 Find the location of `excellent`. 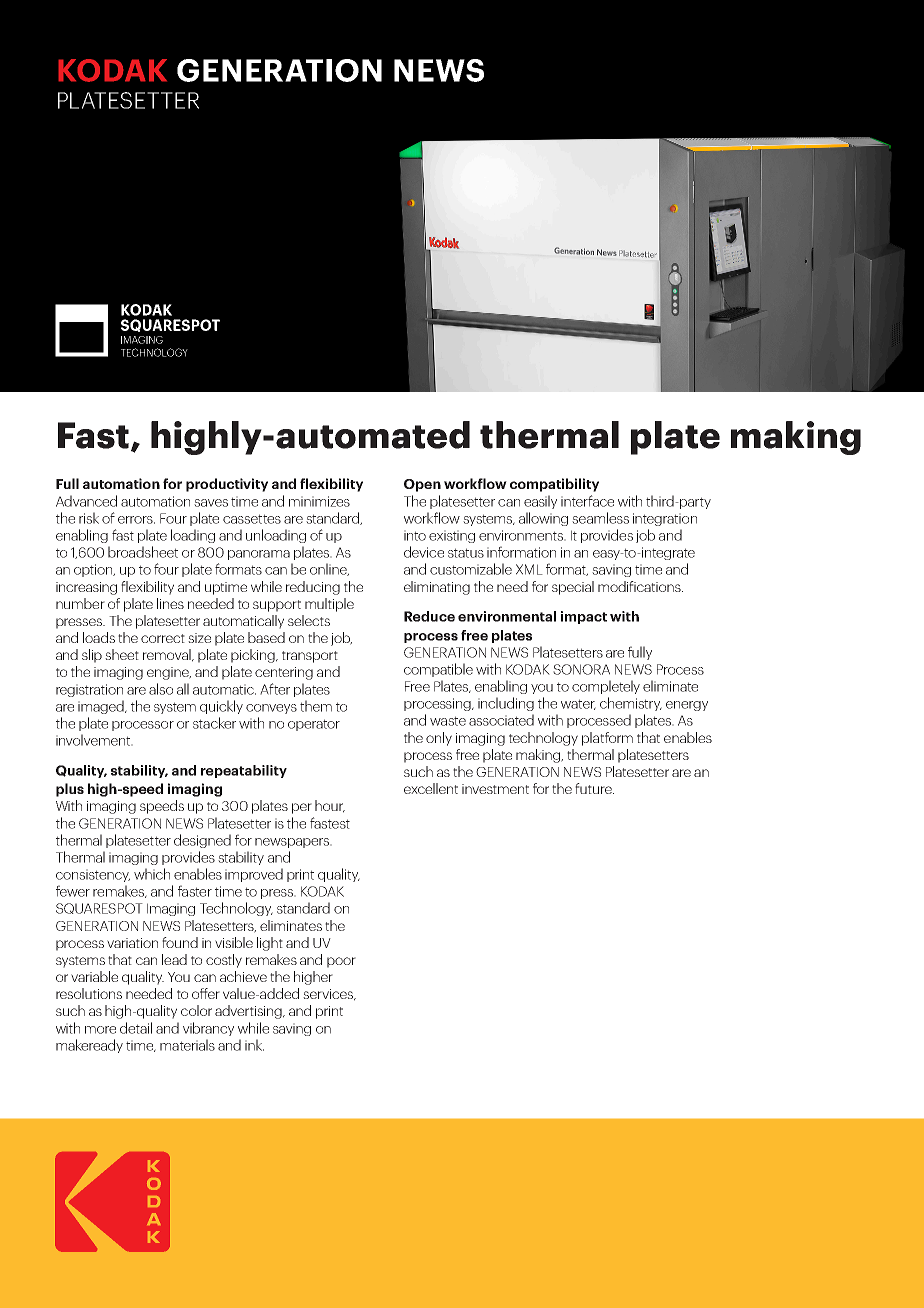

excellent is located at coordinates (431, 788).
